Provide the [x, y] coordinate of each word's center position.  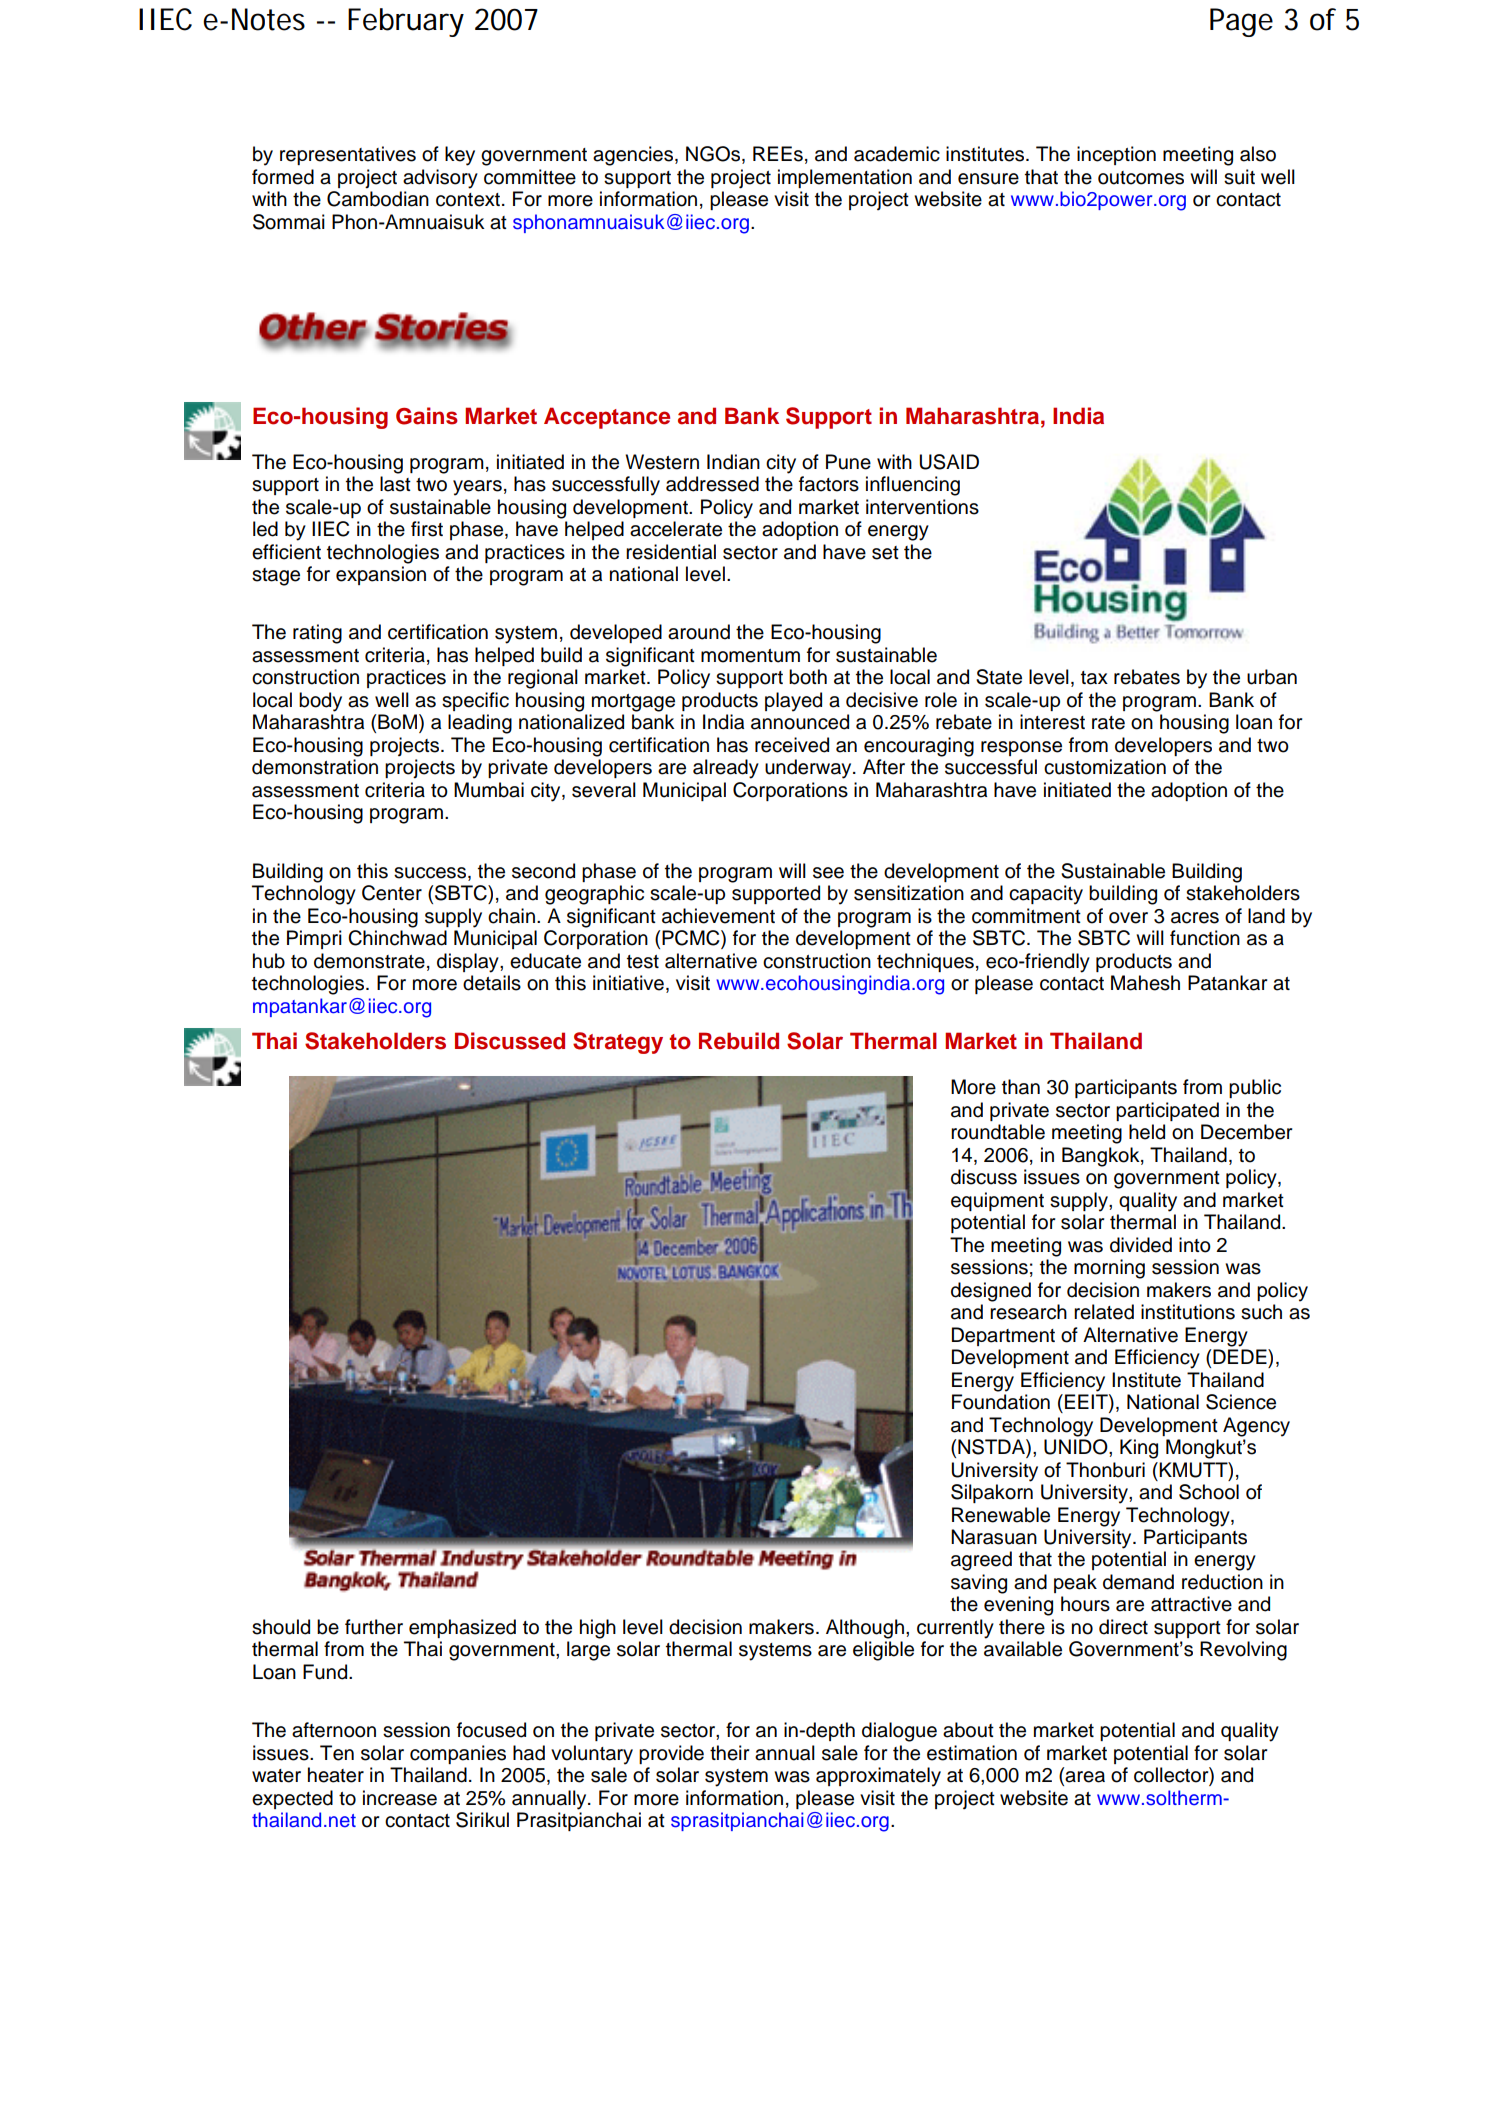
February [406, 22]
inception [1116, 155]
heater [336, 1775]
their [729, 1753]
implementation [845, 178]
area [1085, 1777]
